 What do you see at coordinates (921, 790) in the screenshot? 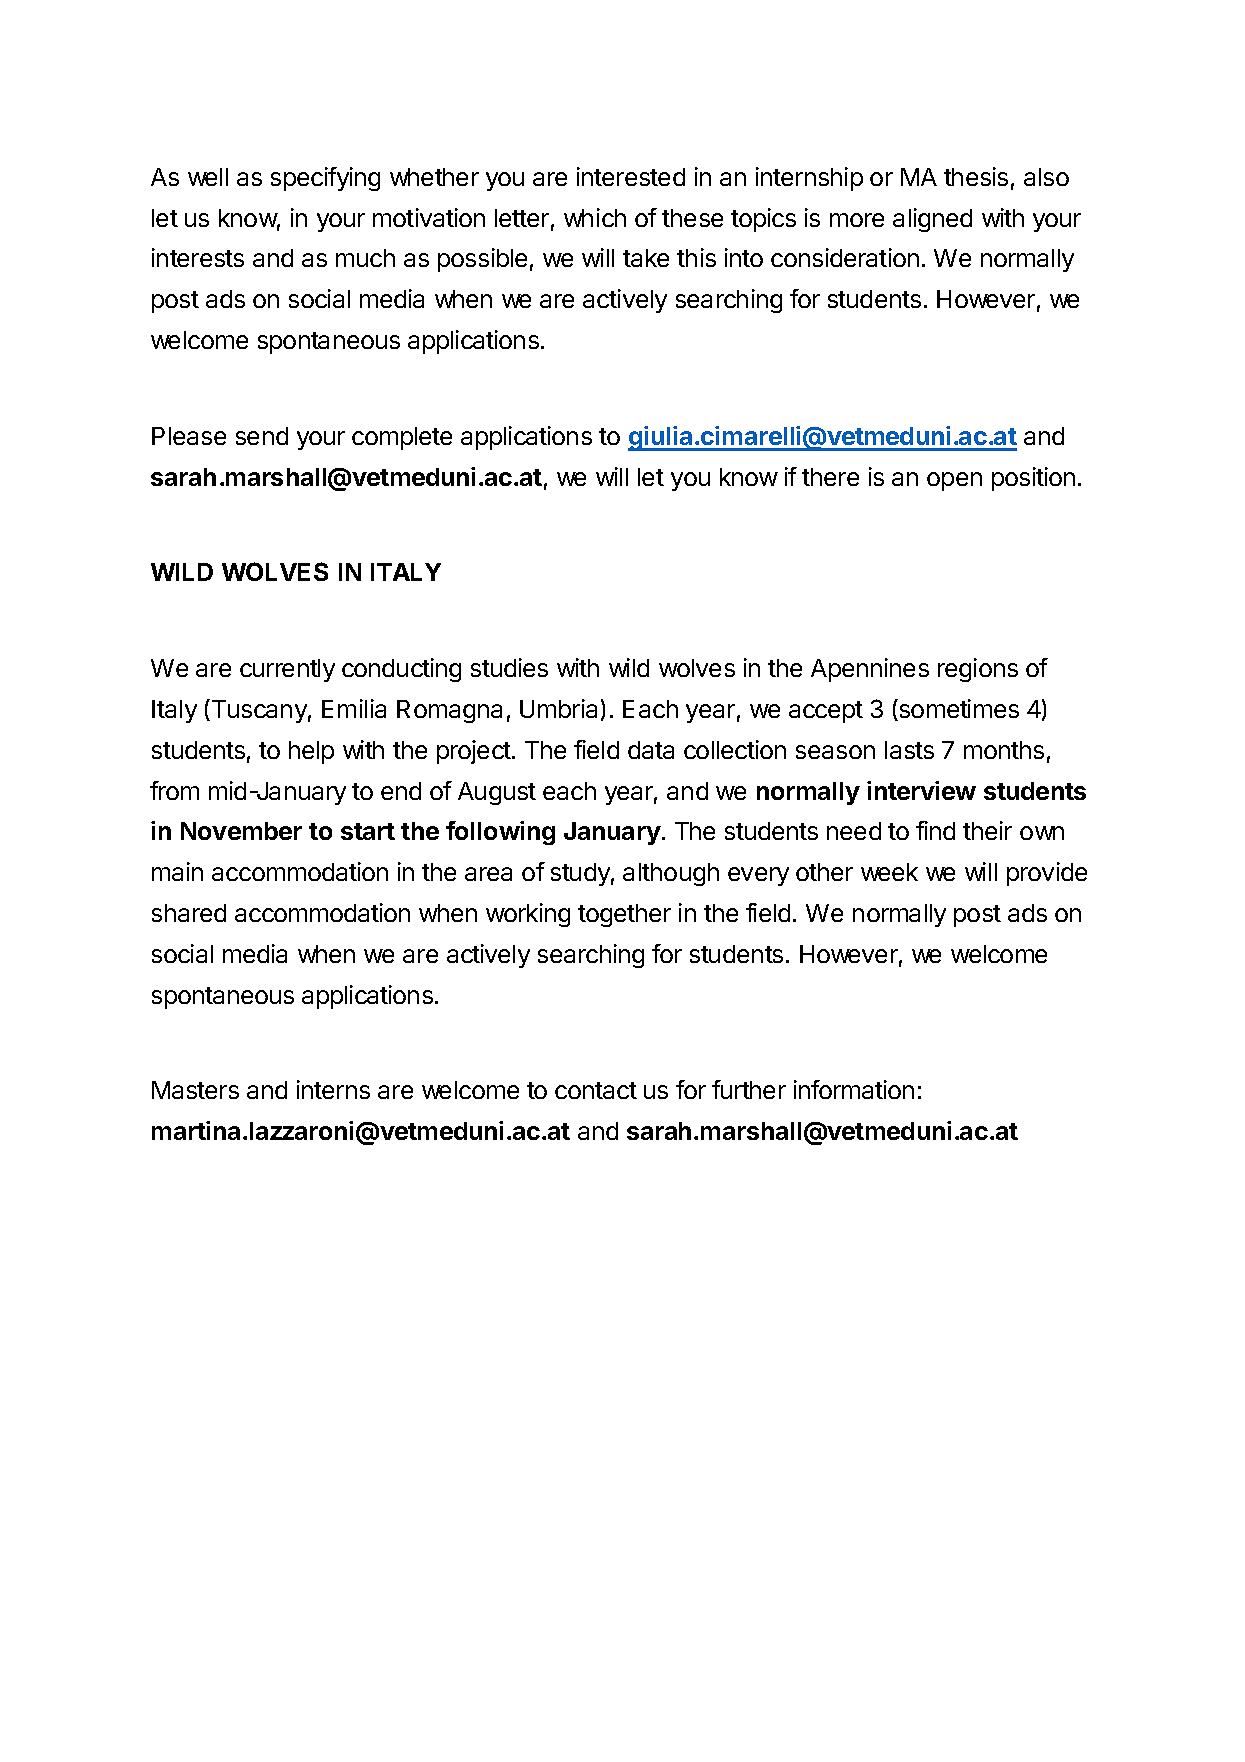
I see `interview` at bounding box center [921, 790].
